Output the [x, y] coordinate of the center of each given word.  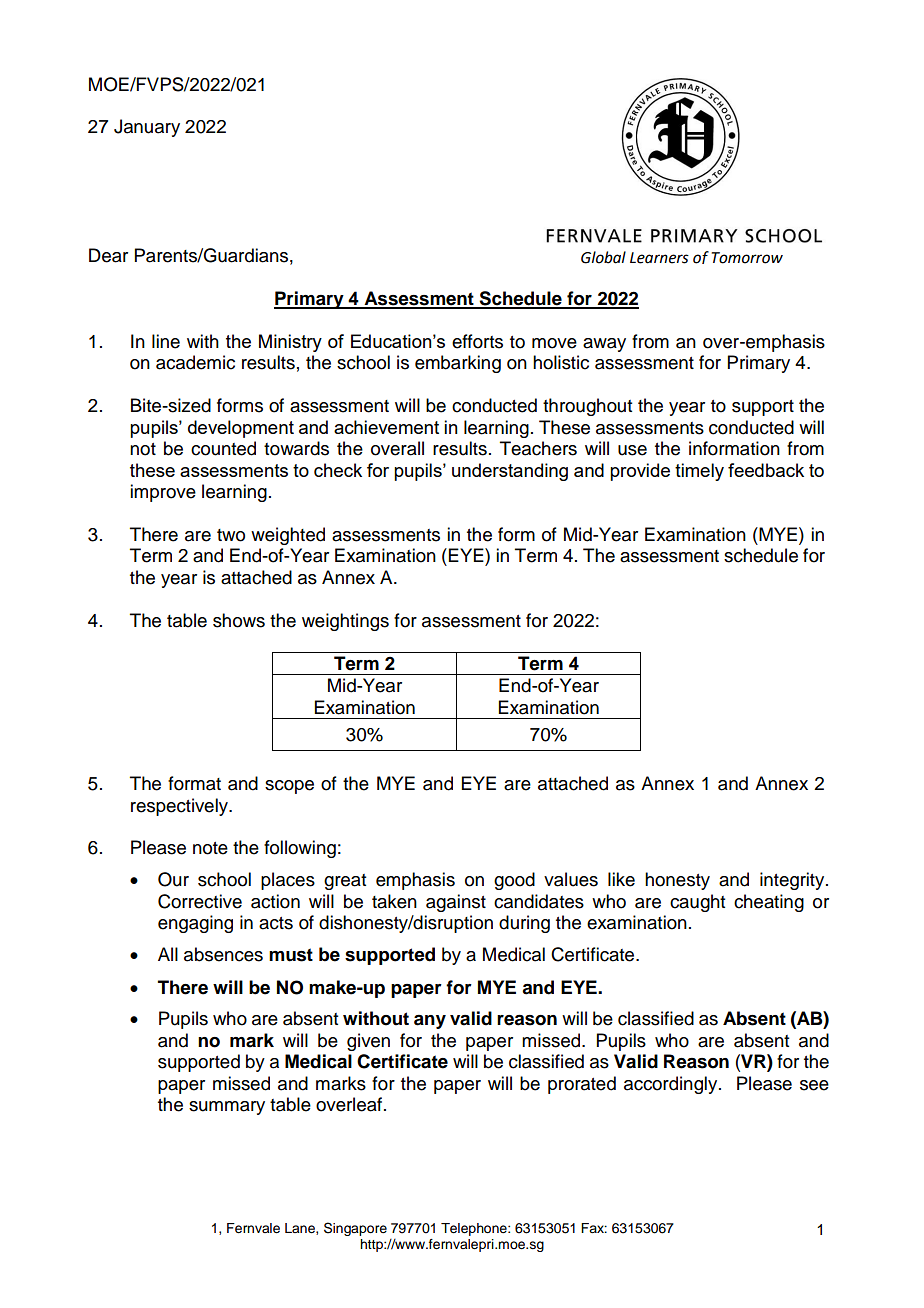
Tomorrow [747, 258]
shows [239, 620]
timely [699, 472]
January [147, 128]
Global [603, 257]
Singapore [355, 1229]
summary [227, 1108]
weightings [345, 622]
